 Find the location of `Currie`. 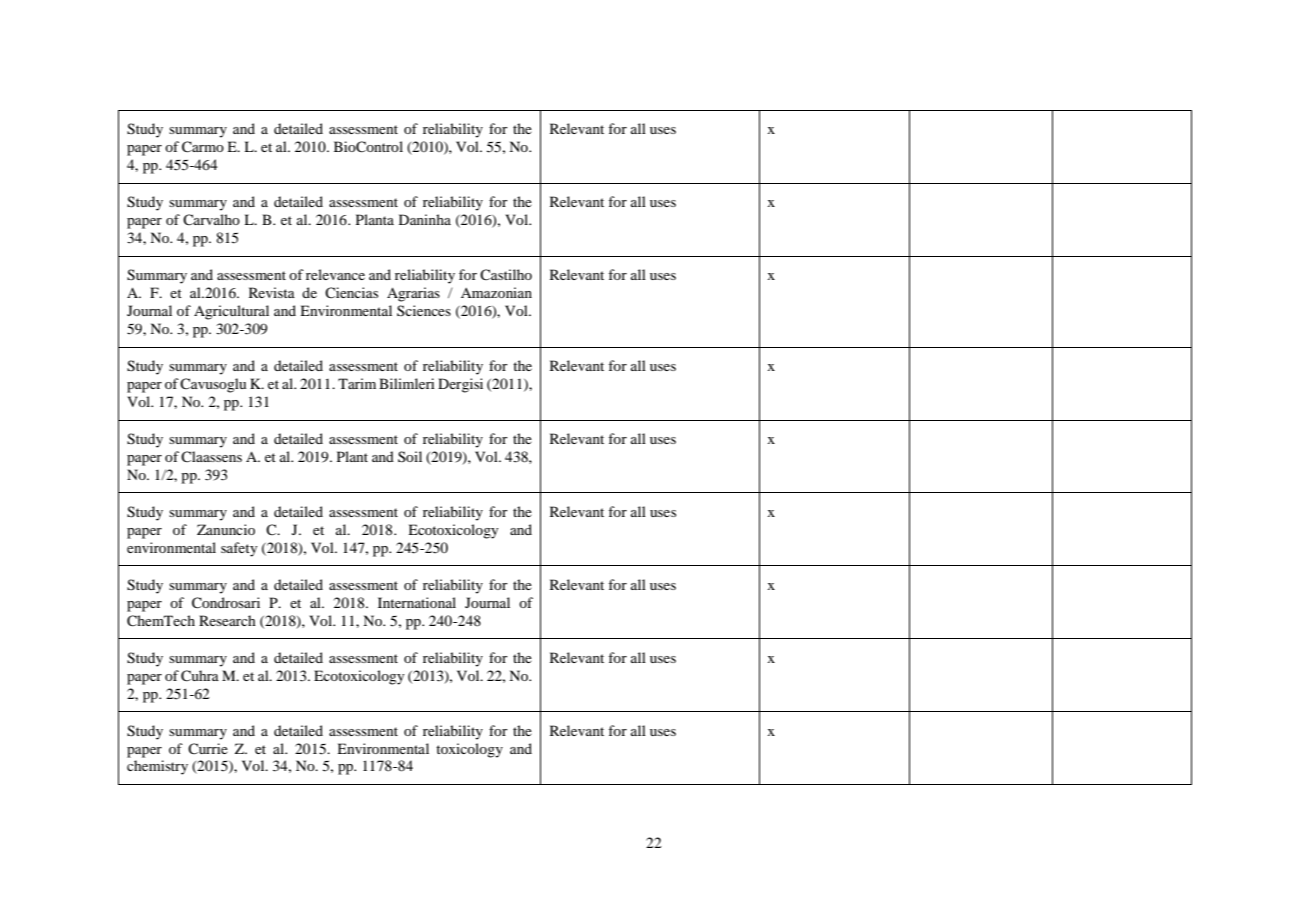

Currie is located at coordinates (208, 748).
